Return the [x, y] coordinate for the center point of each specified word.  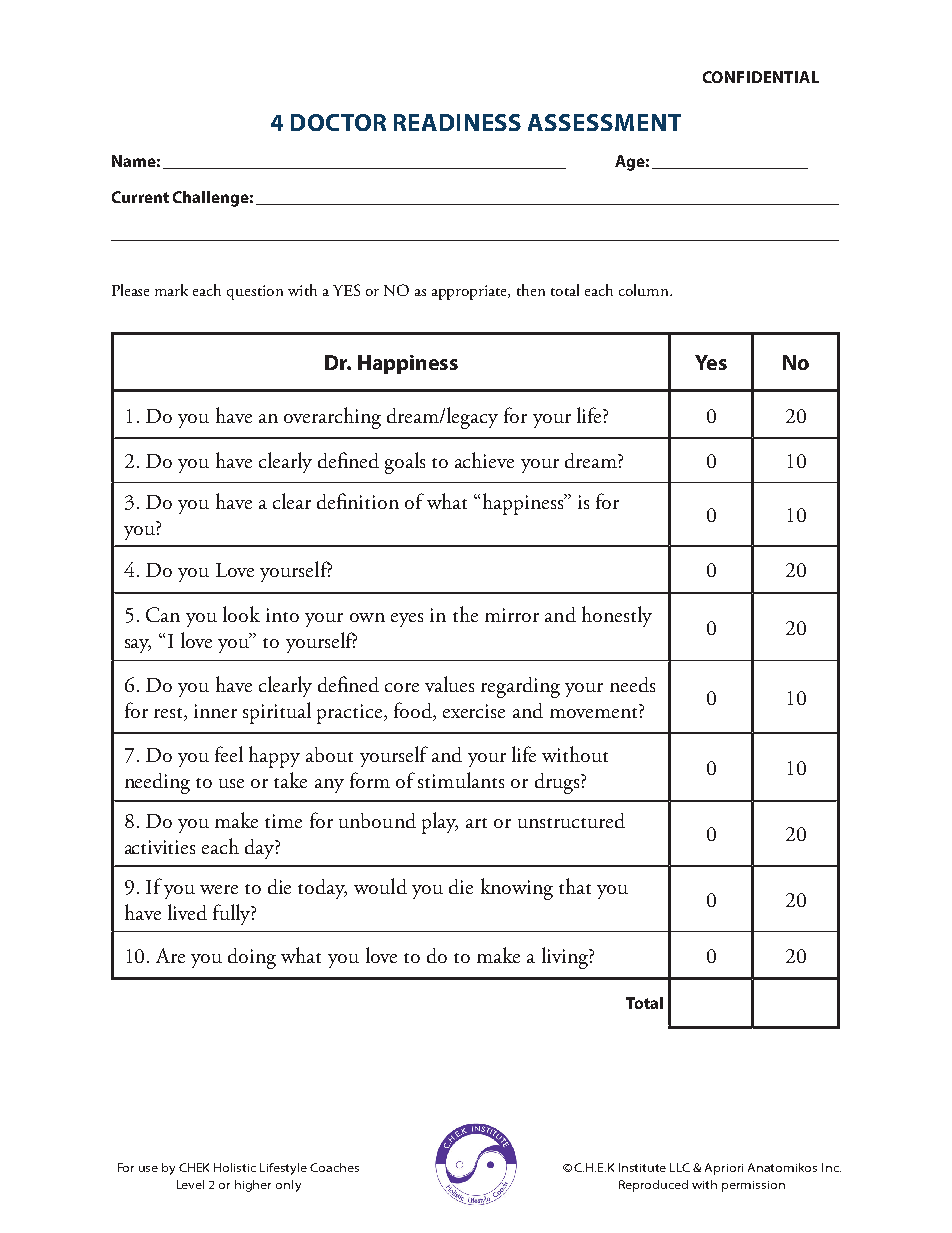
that [575, 886]
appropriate [471, 292]
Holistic [235, 1167]
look [241, 614]
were [219, 889]
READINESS [457, 122]
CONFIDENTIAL [761, 77]
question [255, 292]
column [645, 290]
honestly [617, 616]
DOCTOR [338, 122]
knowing [517, 889]
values [449, 684]
